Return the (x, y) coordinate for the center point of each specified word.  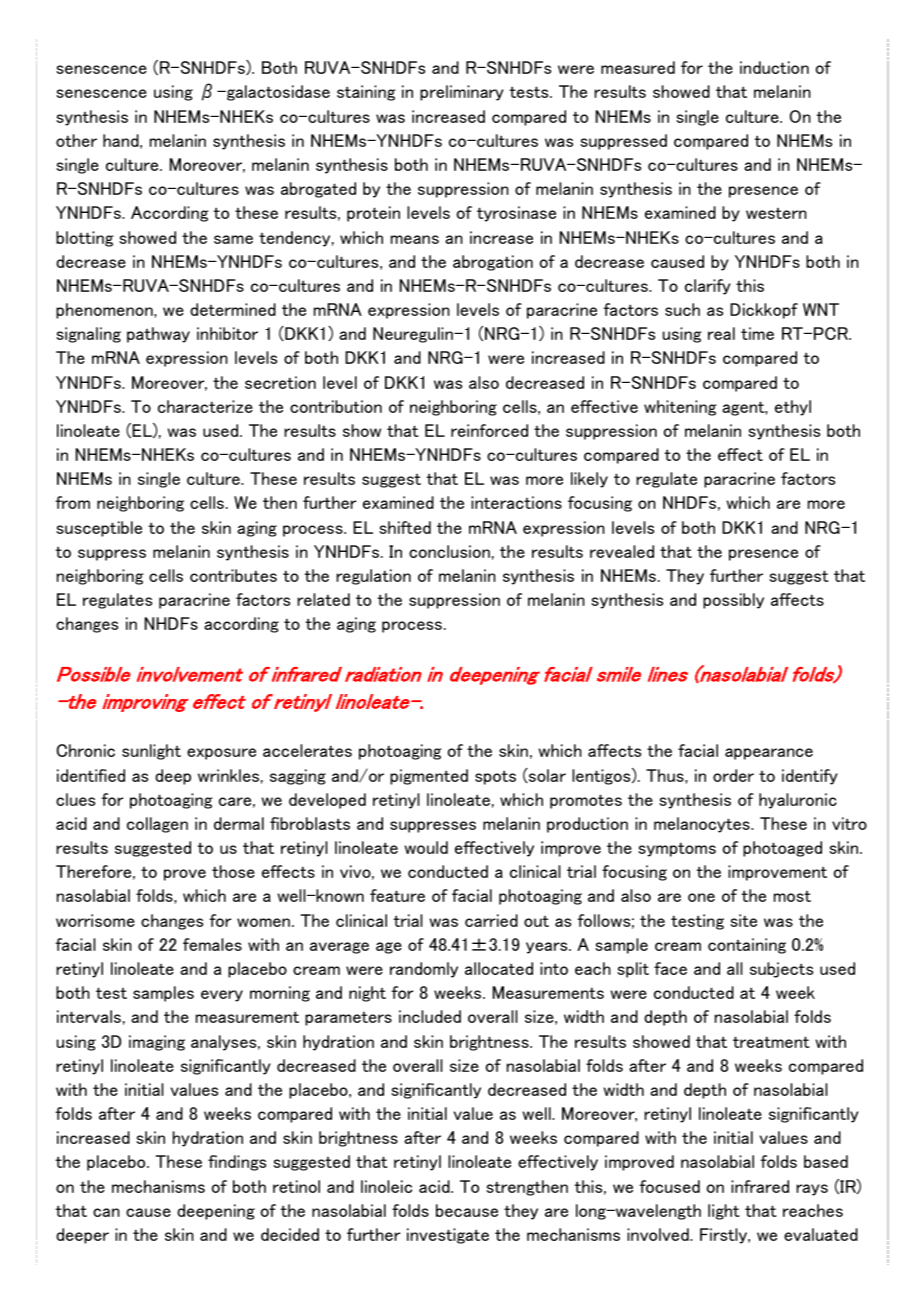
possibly (733, 601)
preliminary (462, 93)
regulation (373, 577)
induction (774, 67)
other (76, 140)
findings (237, 1163)
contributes (233, 575)
